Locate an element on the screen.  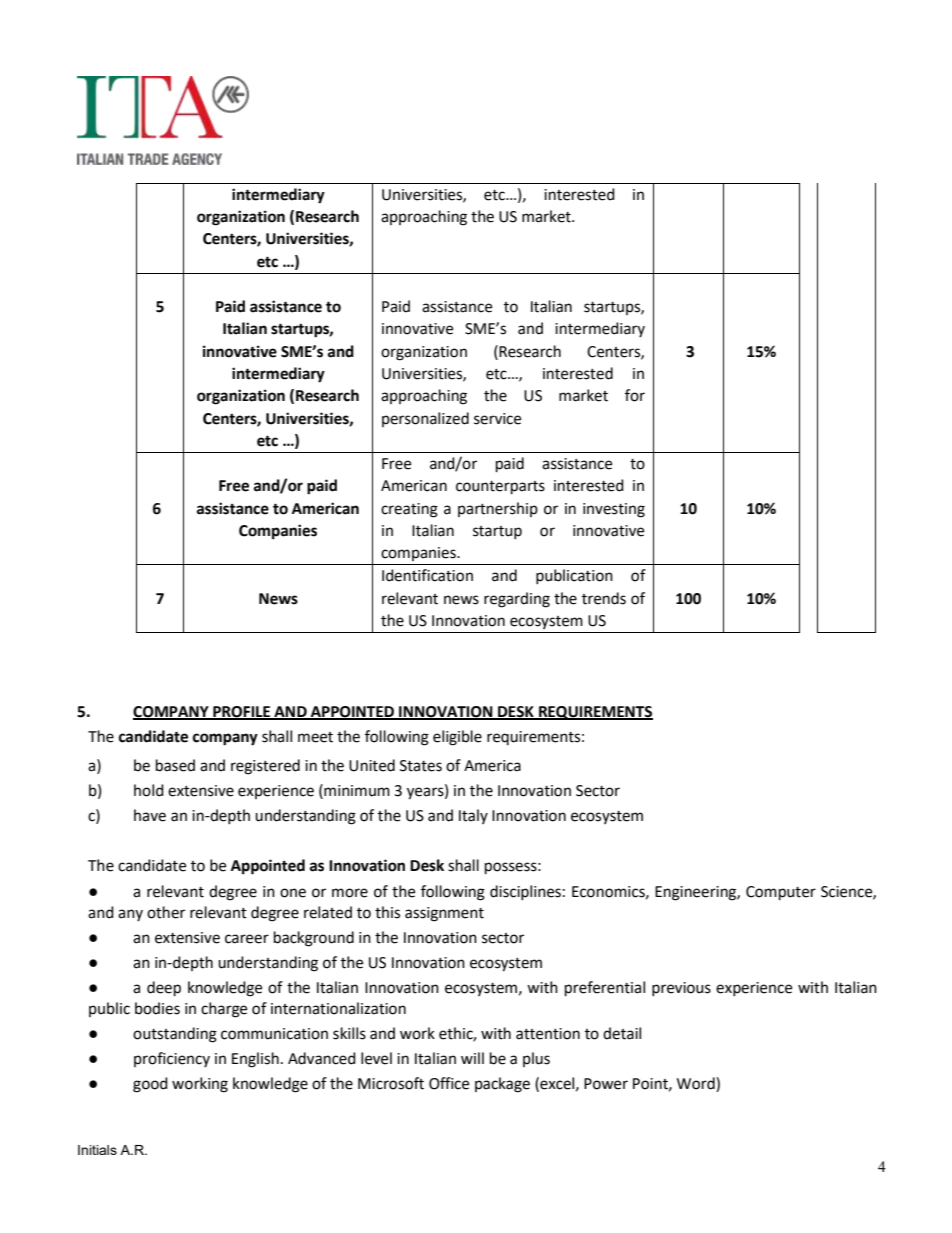
Word is located at coordinates (697, 1084).
